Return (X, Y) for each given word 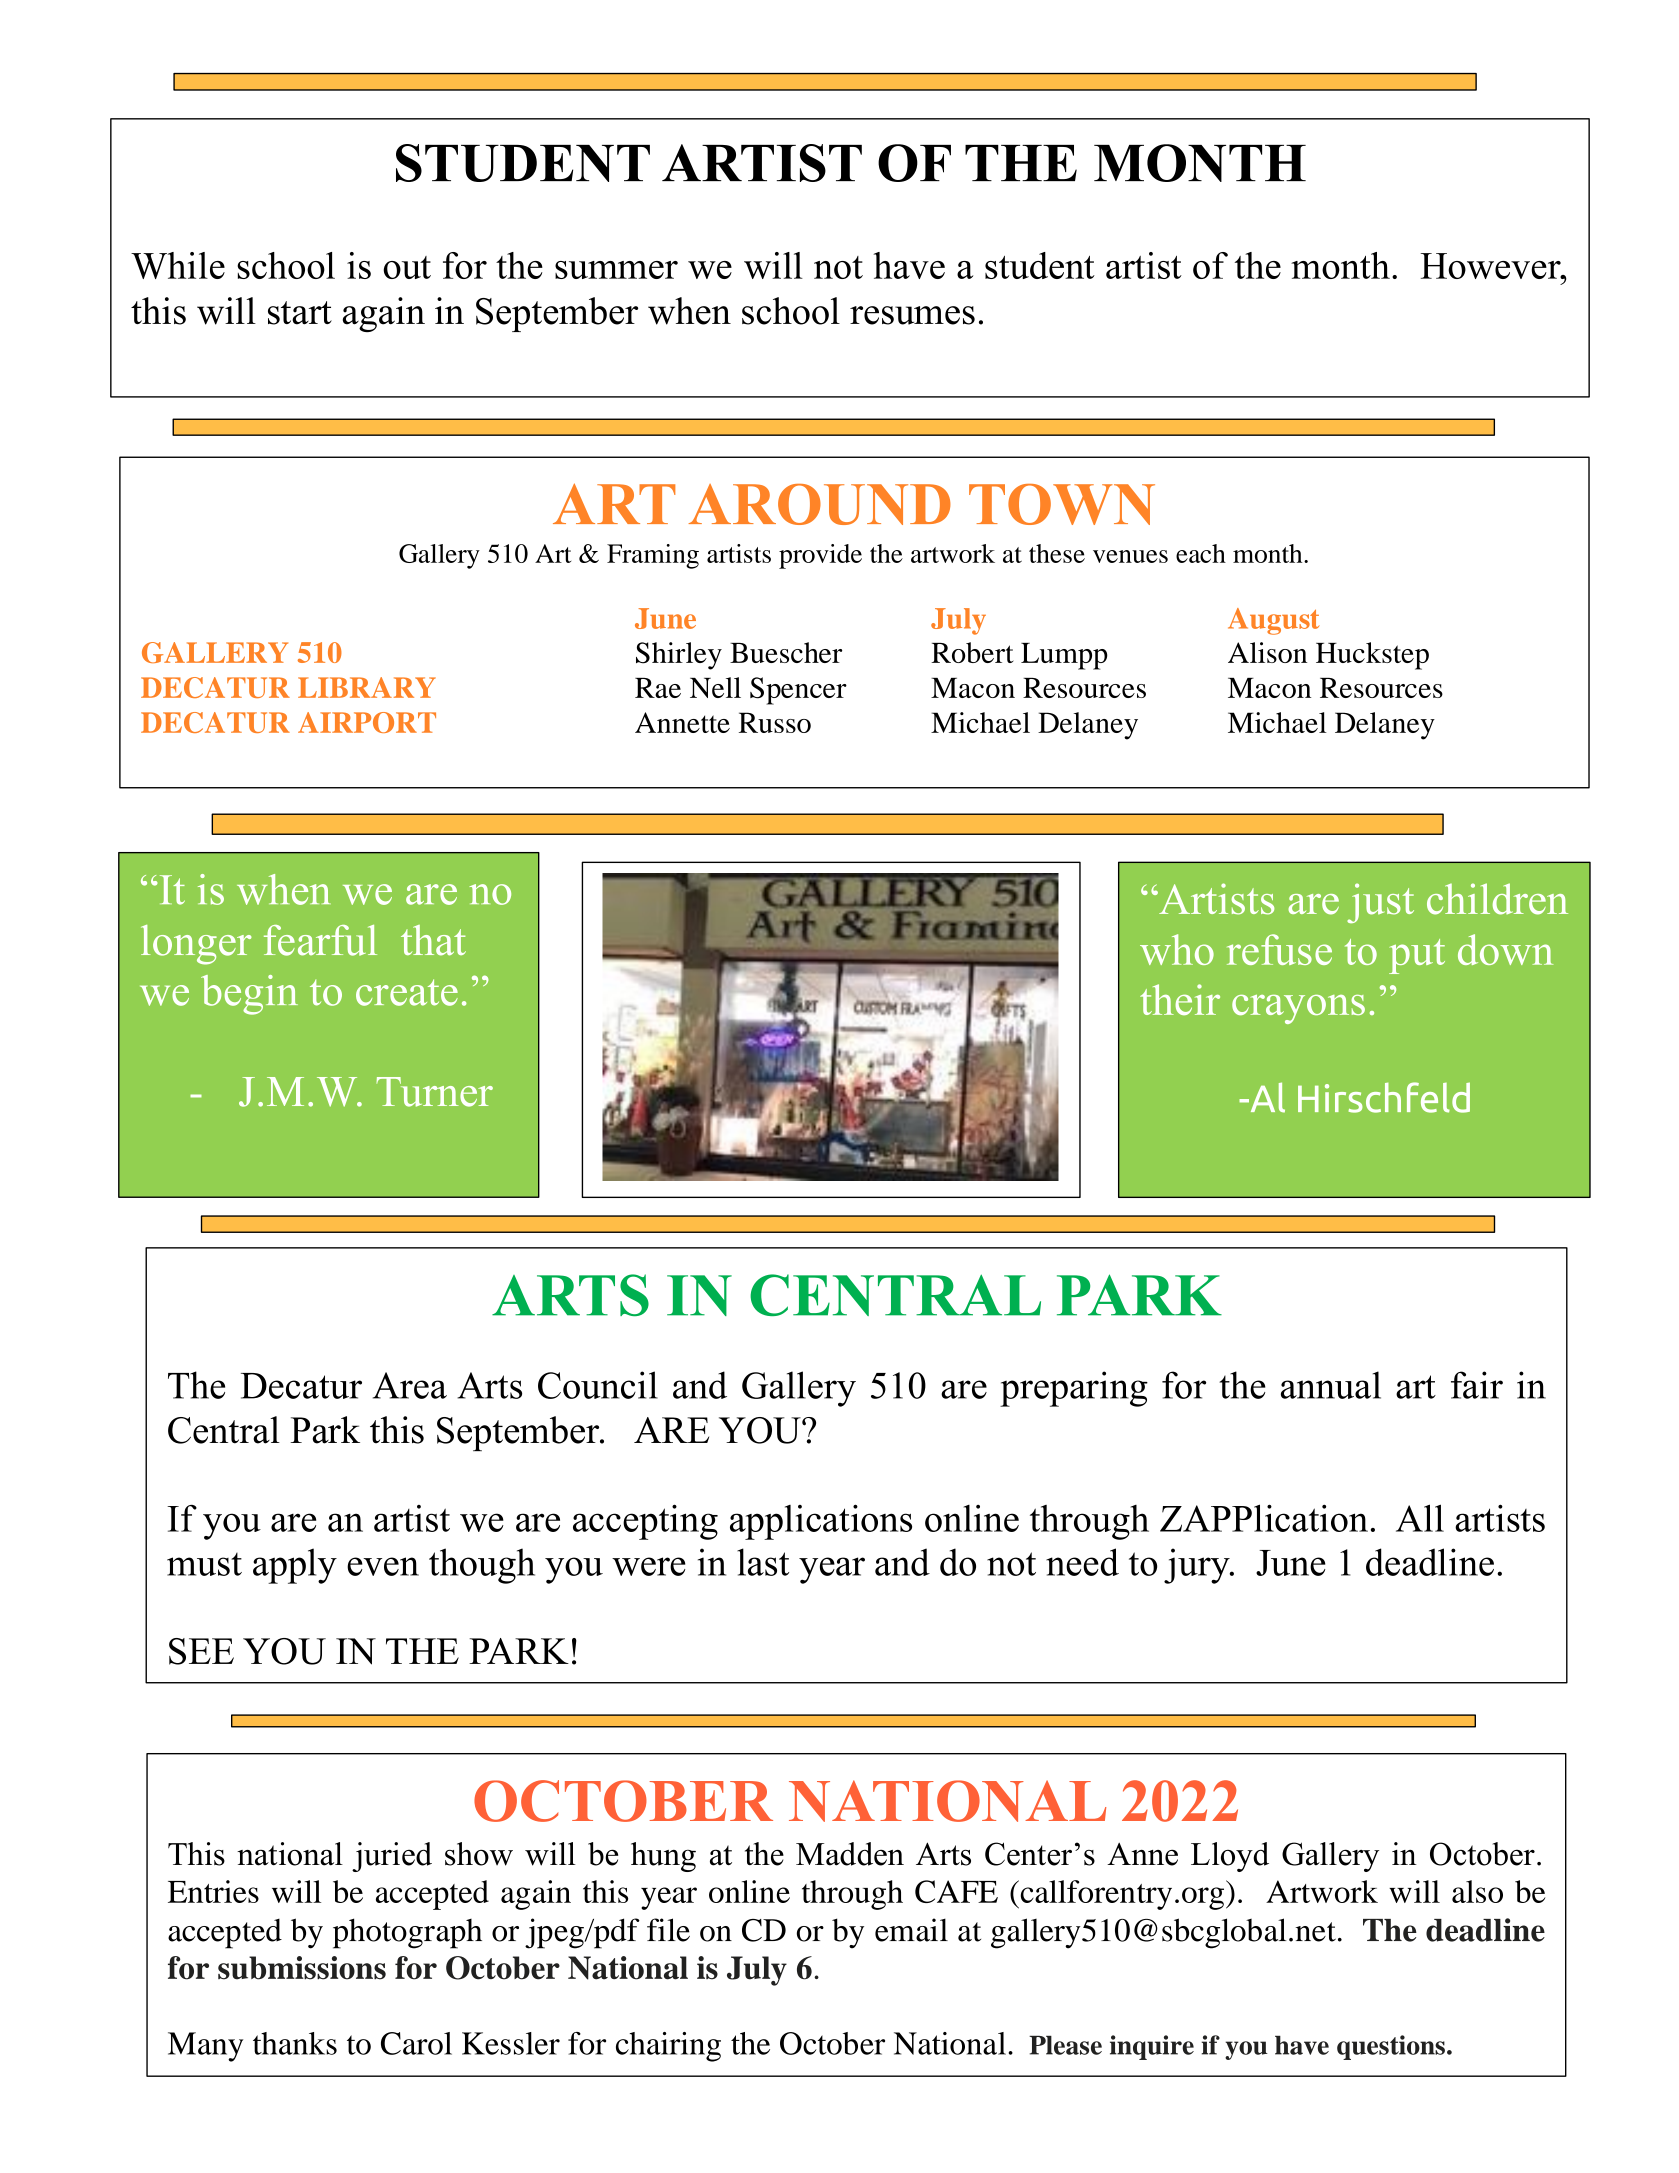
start (300, 313)
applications (821, 1522)
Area (410, 1385)
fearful (320, 940)
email (911, 1930)
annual (1331, 1385)
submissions (302, 1968)
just (1380, 903)
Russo (775, 722)
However (1491, 266)
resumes (912, 315)
